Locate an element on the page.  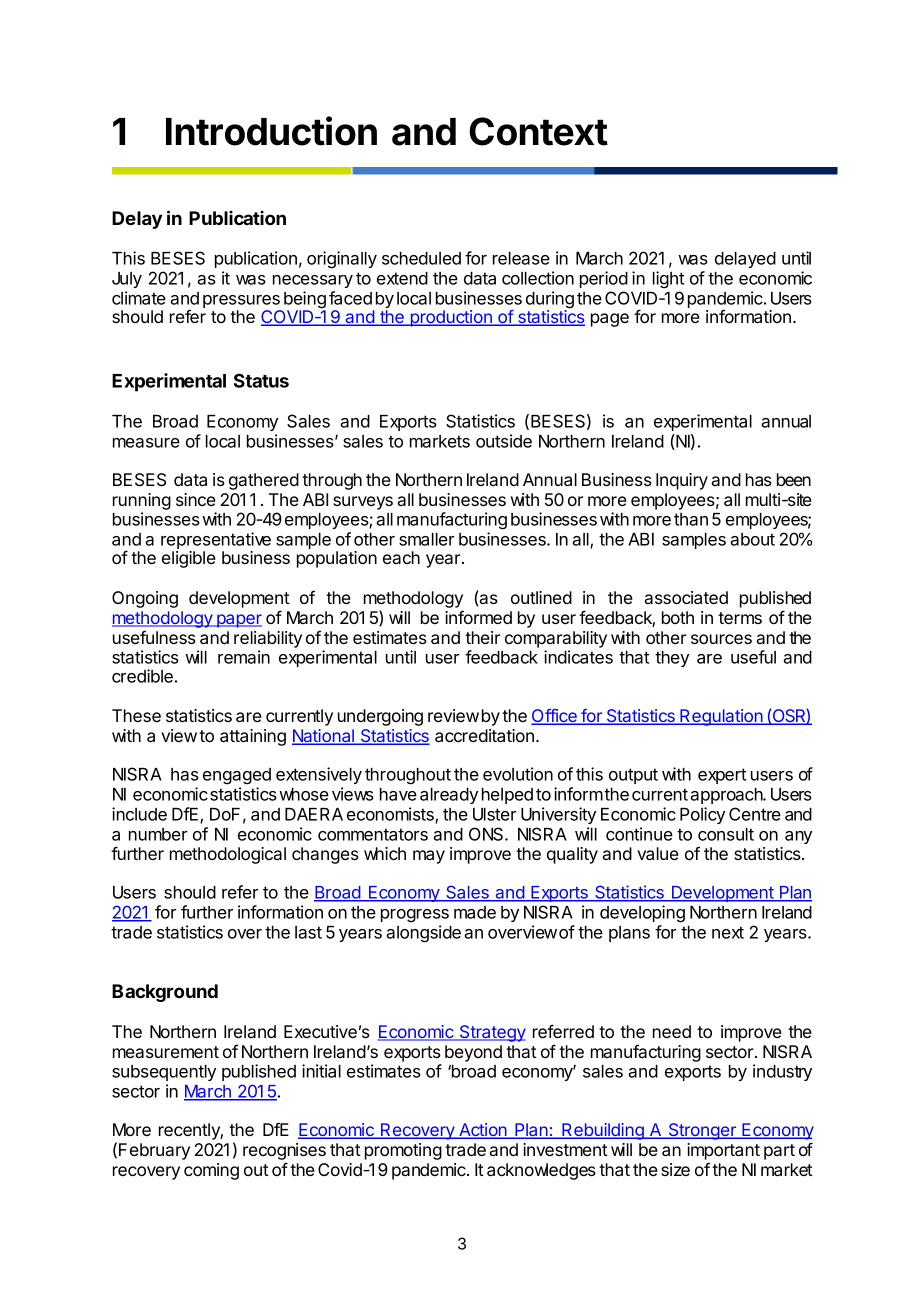
their is located at coordinates (482, 637).
